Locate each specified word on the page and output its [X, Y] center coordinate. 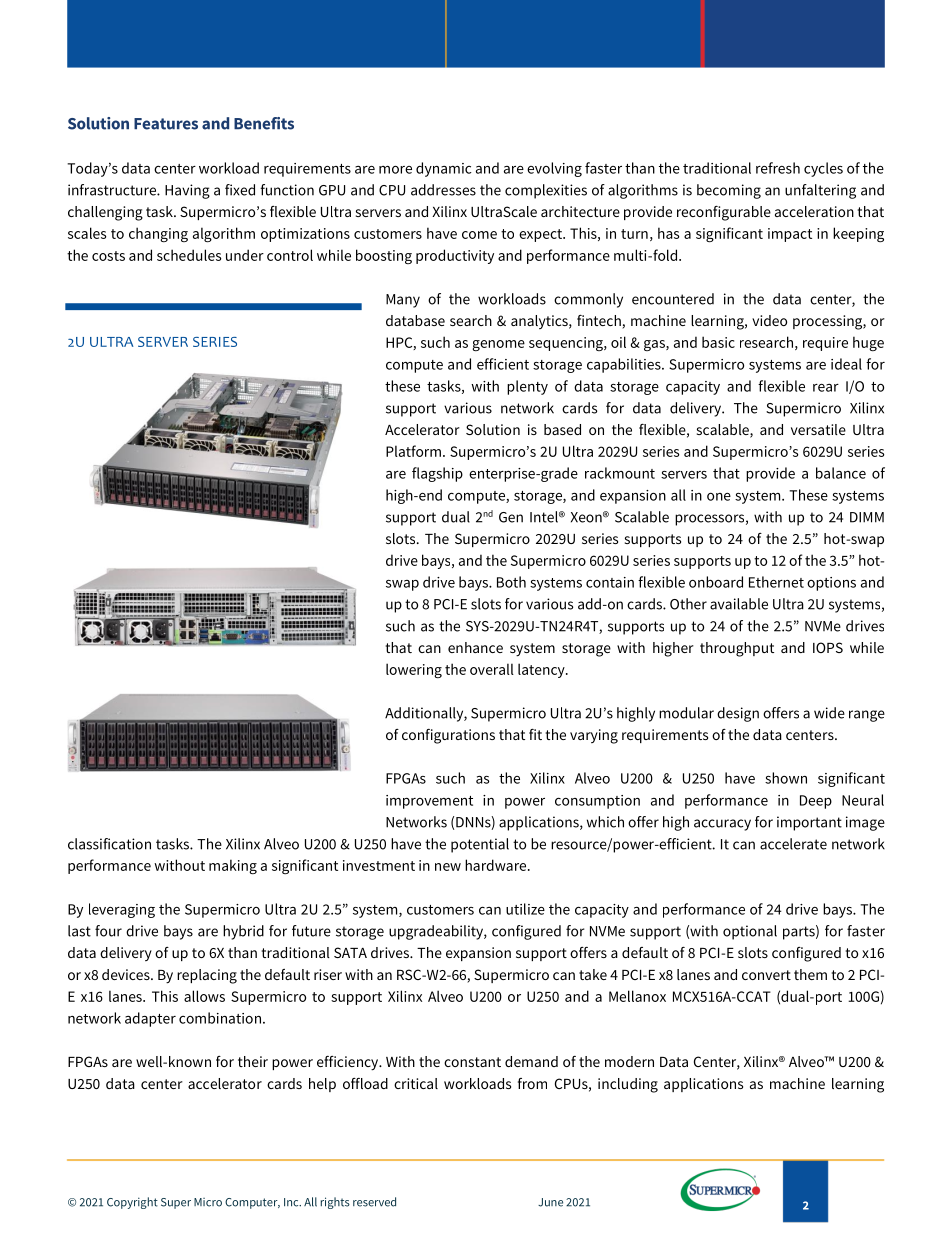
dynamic [444, 169]
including [628, 1085]
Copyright [132, 1203]
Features [166, 124]
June [550, 1202]
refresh [778, 168]
